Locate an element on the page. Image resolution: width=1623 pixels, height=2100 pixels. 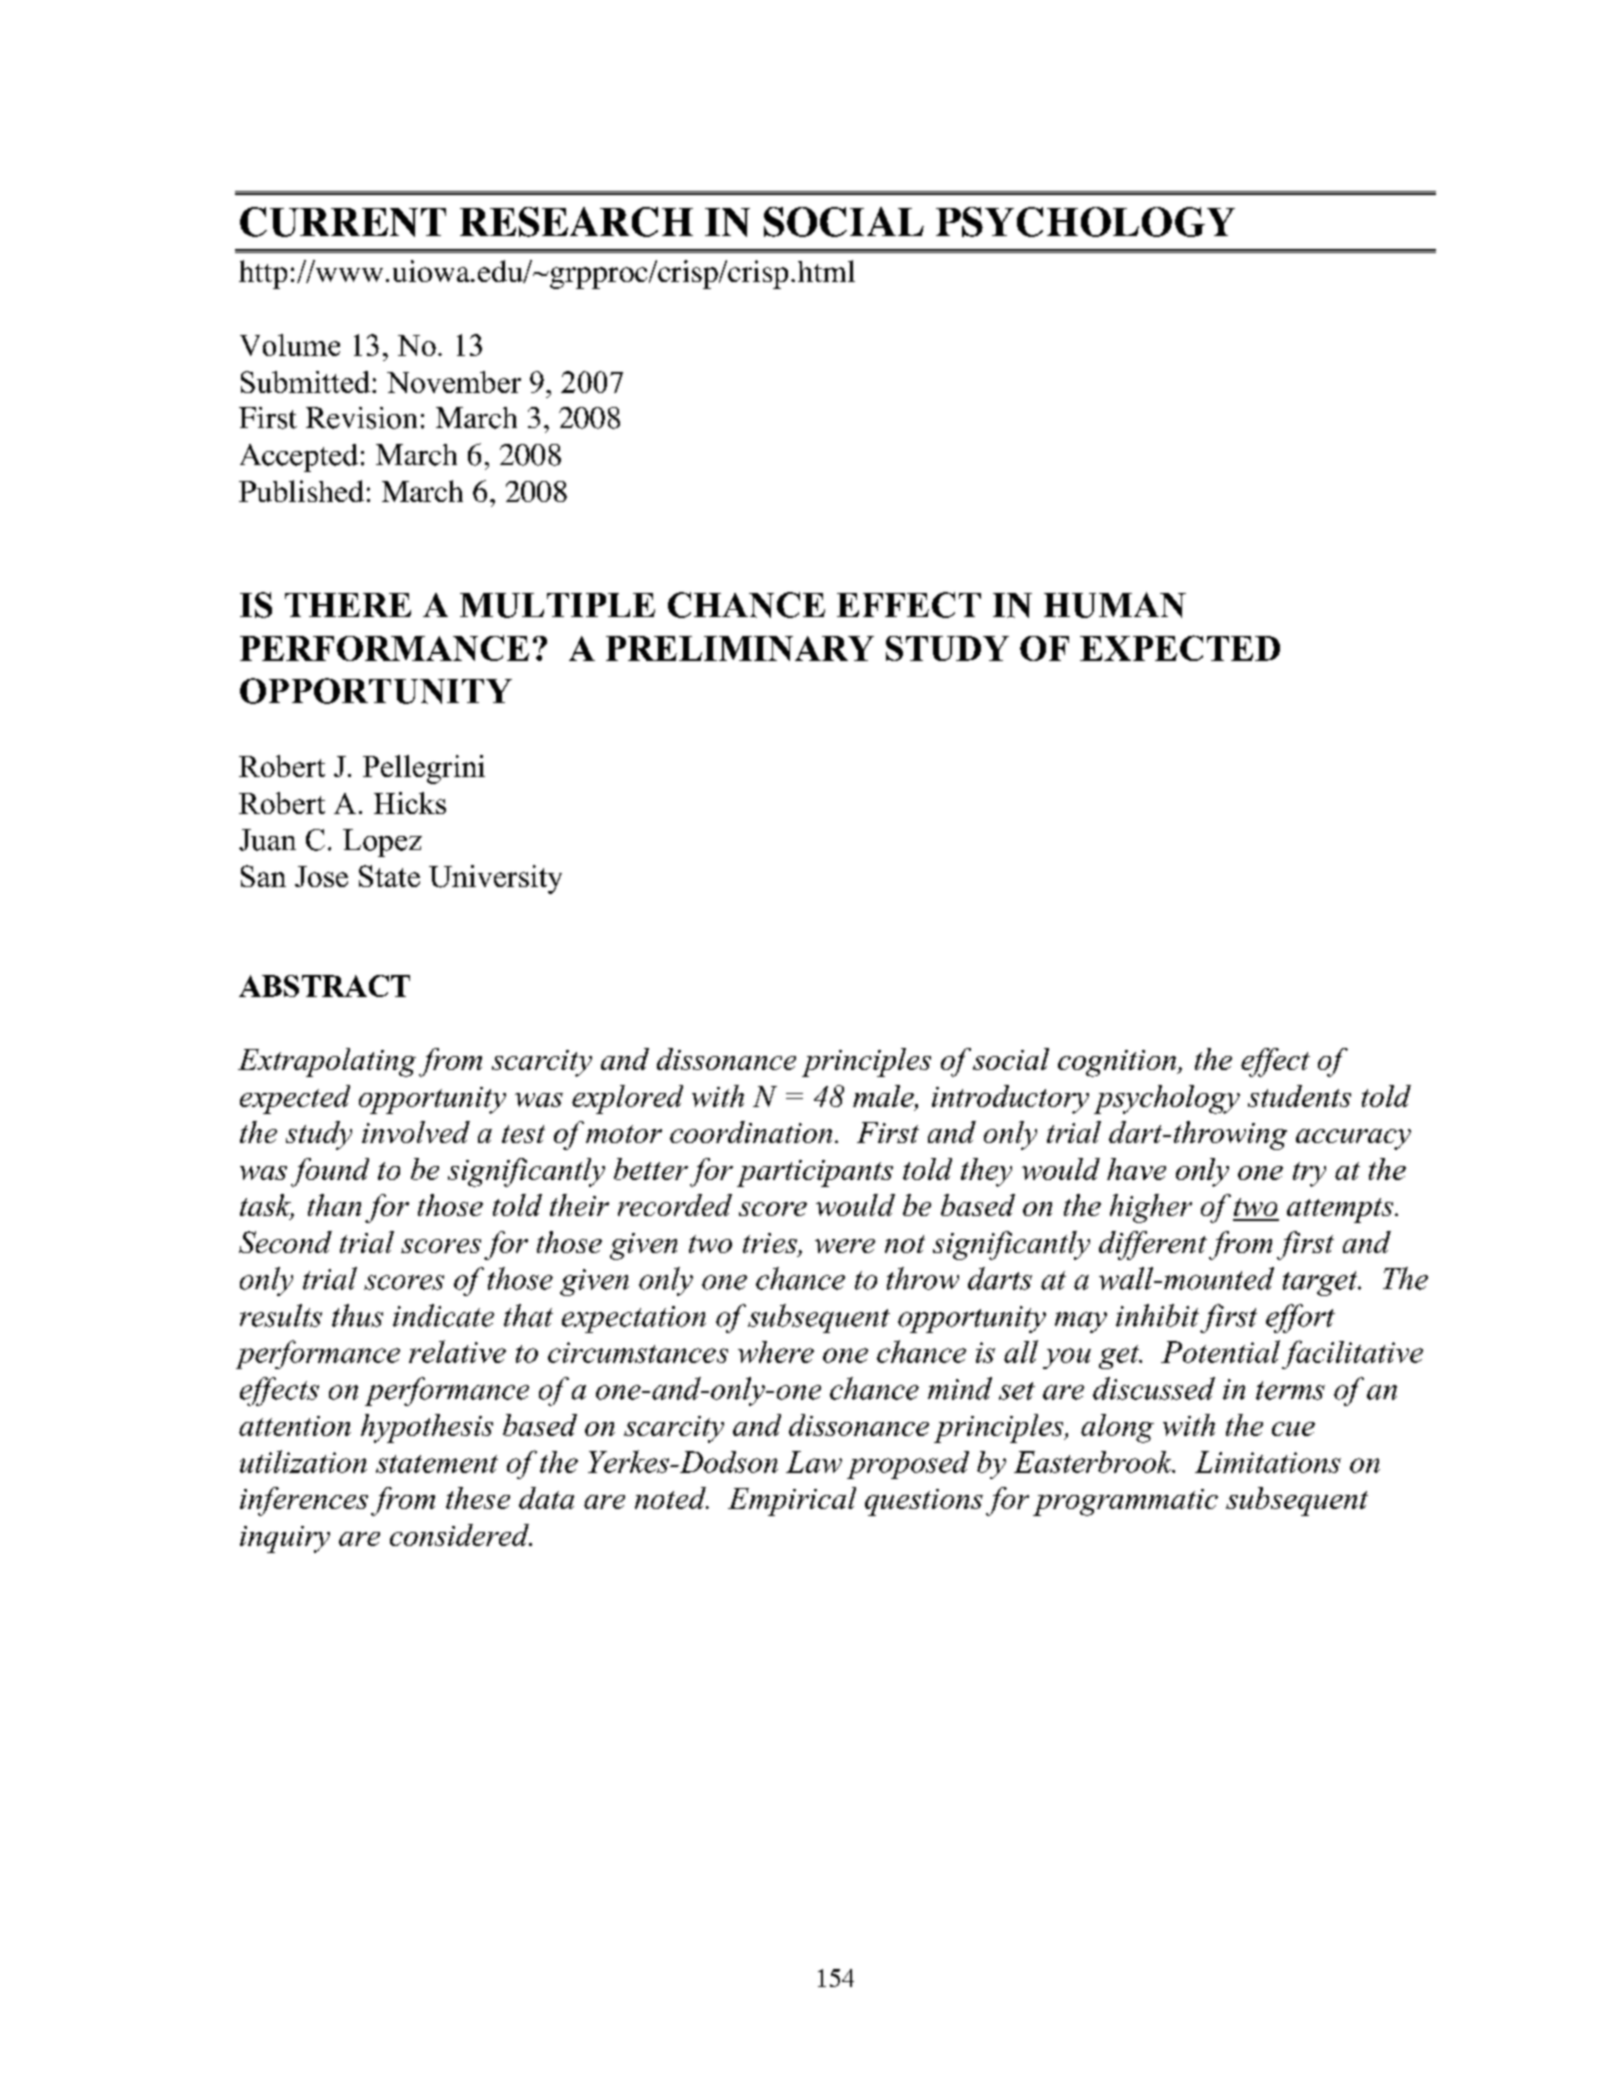
PRELIMINARY is located at coordinates (740, 648).
